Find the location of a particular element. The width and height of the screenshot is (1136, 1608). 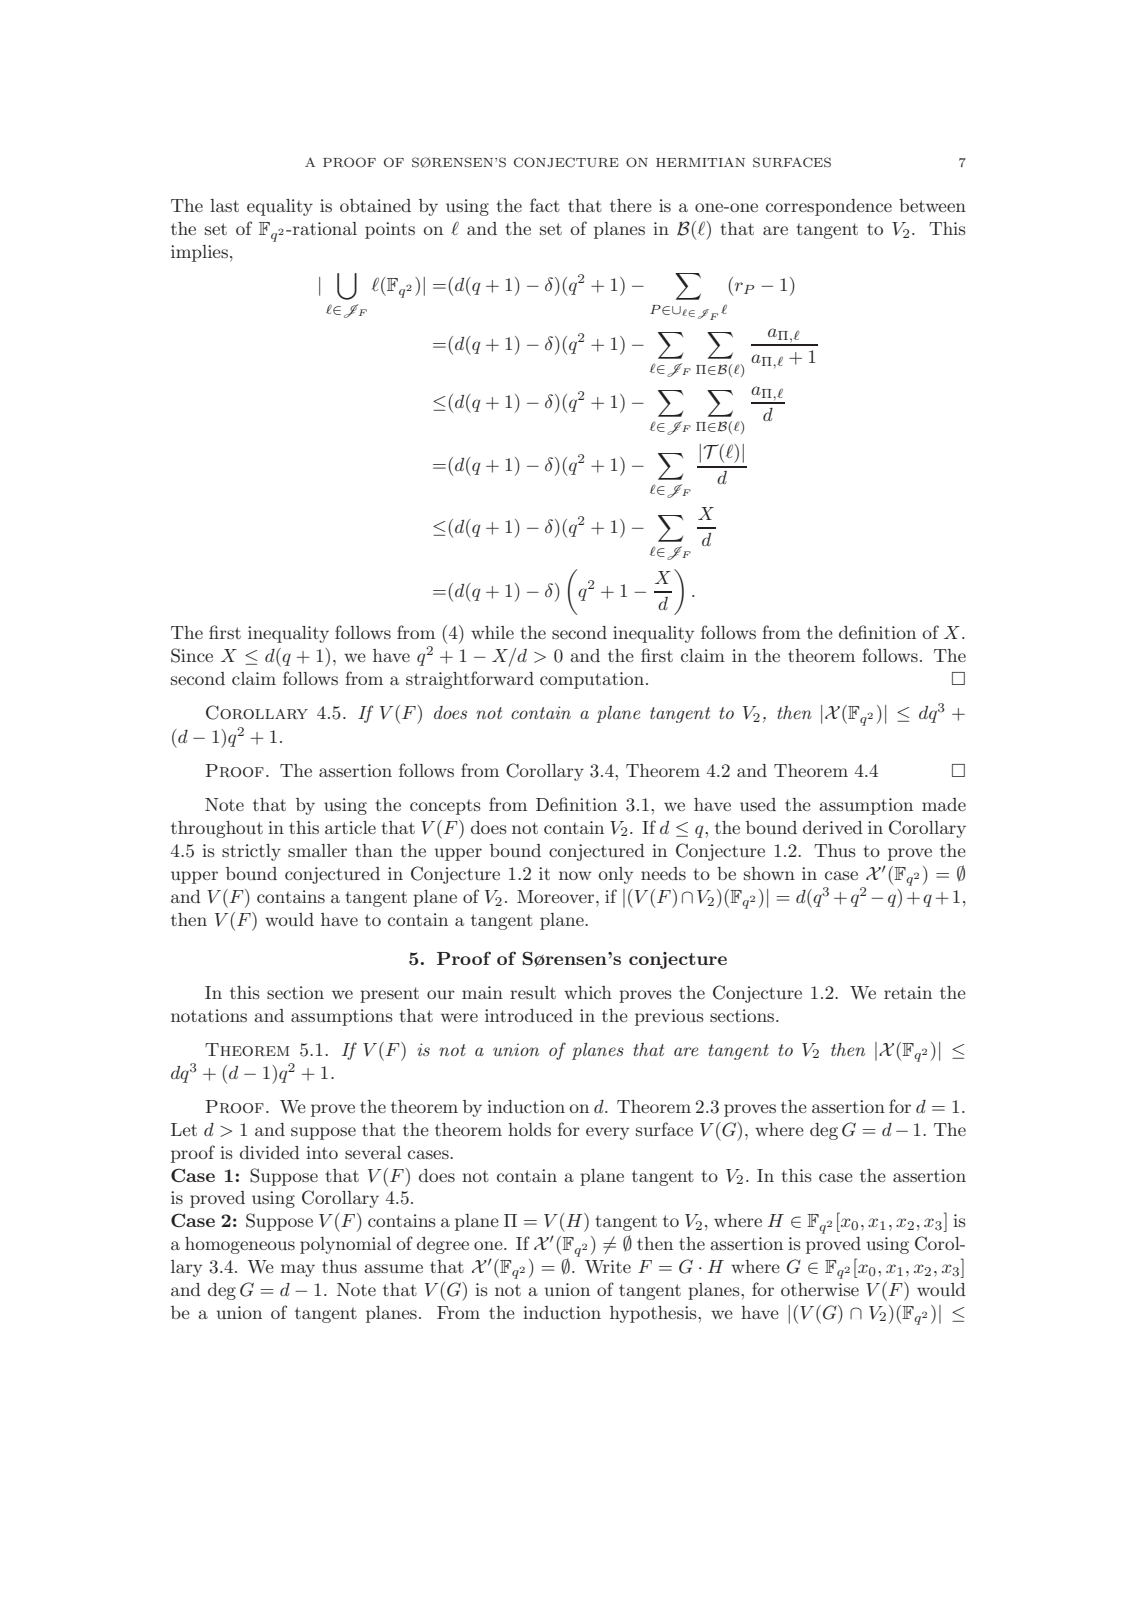

correspondence is located at coordinates (829, 207).
